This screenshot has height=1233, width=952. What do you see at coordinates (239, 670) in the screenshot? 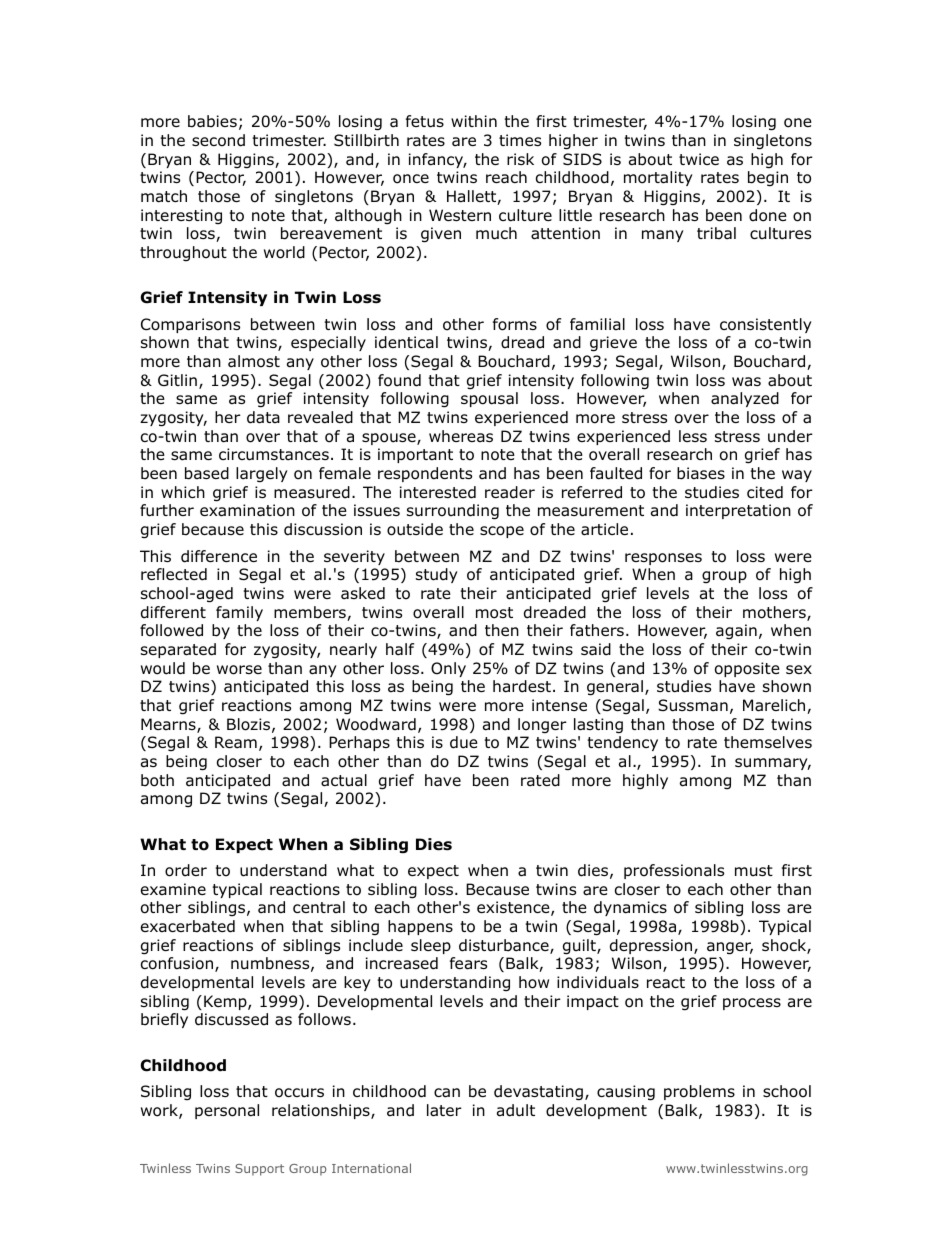
I see `worse` at bounding box center [239, 670].
